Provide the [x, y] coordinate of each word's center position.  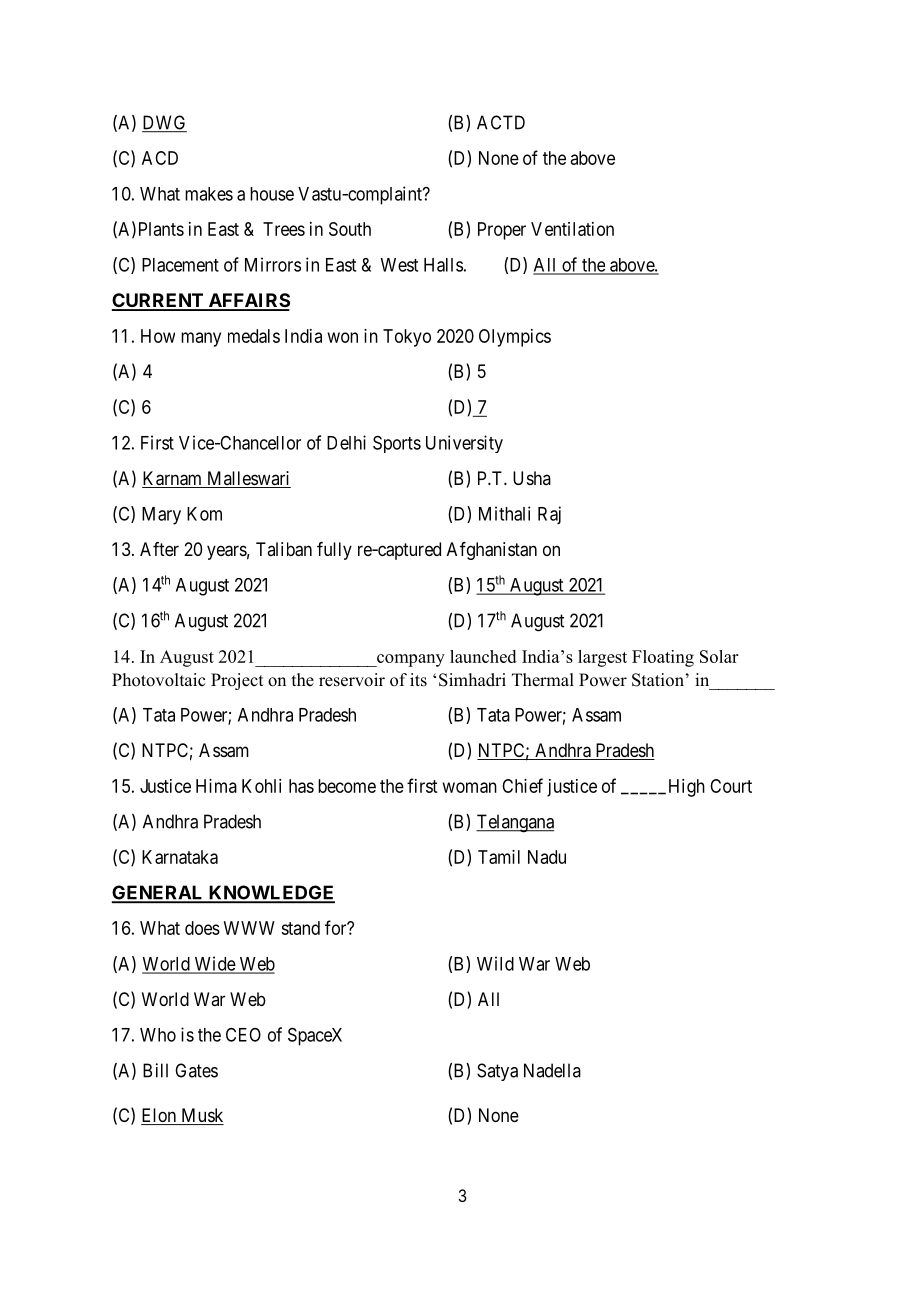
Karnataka [180, 857]
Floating [663, 658]
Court [731, 786]
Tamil [499, 857]
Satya [497, 1072]
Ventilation [572, 229]
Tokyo [407, 338]
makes [209, 194]
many [201, 339]
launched [483, 656]
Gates [196, 1070]
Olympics [515, 338]
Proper [502, 231]
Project [237, 681]
